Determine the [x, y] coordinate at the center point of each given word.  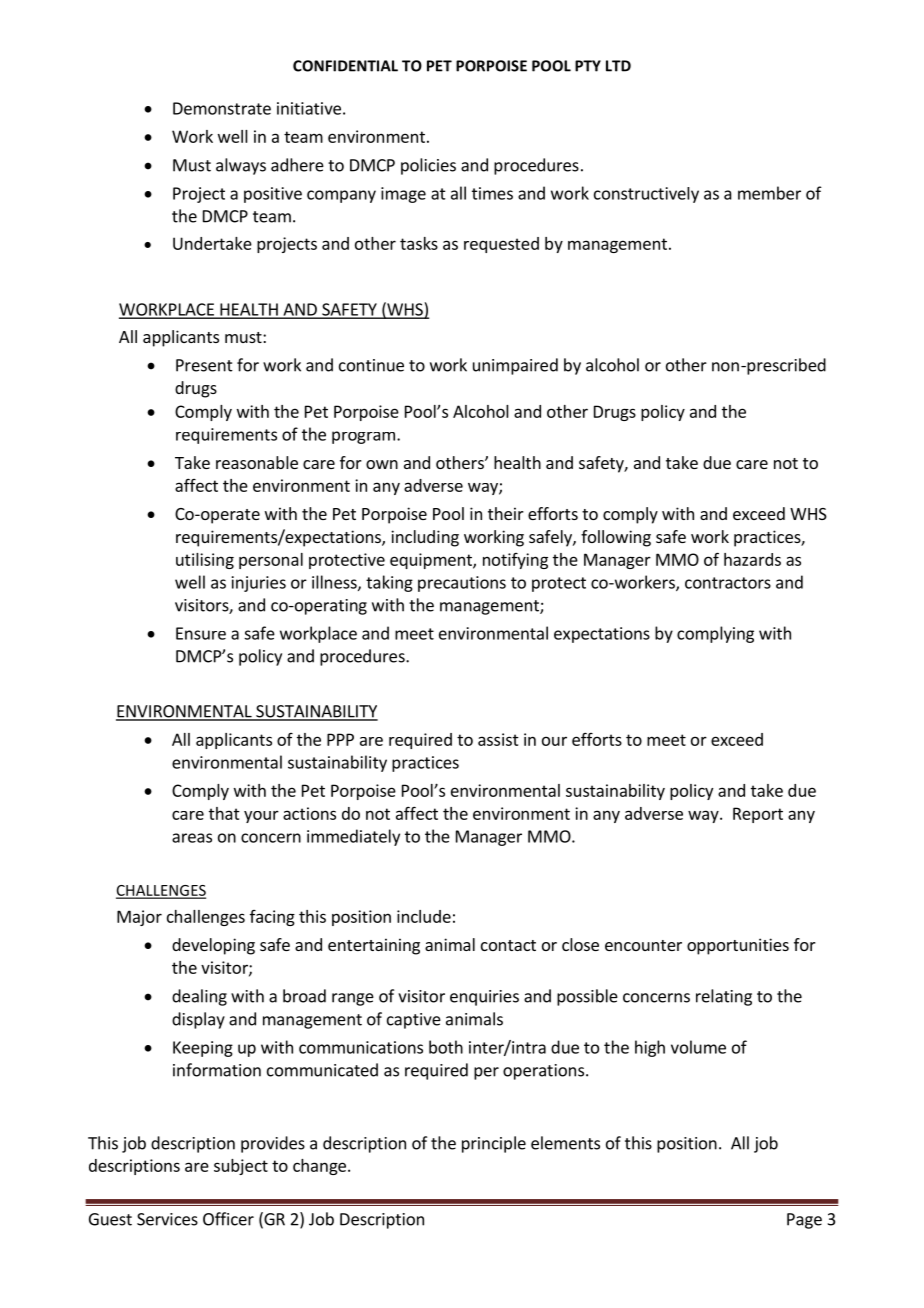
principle [494, 1144]
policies [428, 166]
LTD [618, 66]
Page [804, 1221]
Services [167, 1219]
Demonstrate [222, 108]
